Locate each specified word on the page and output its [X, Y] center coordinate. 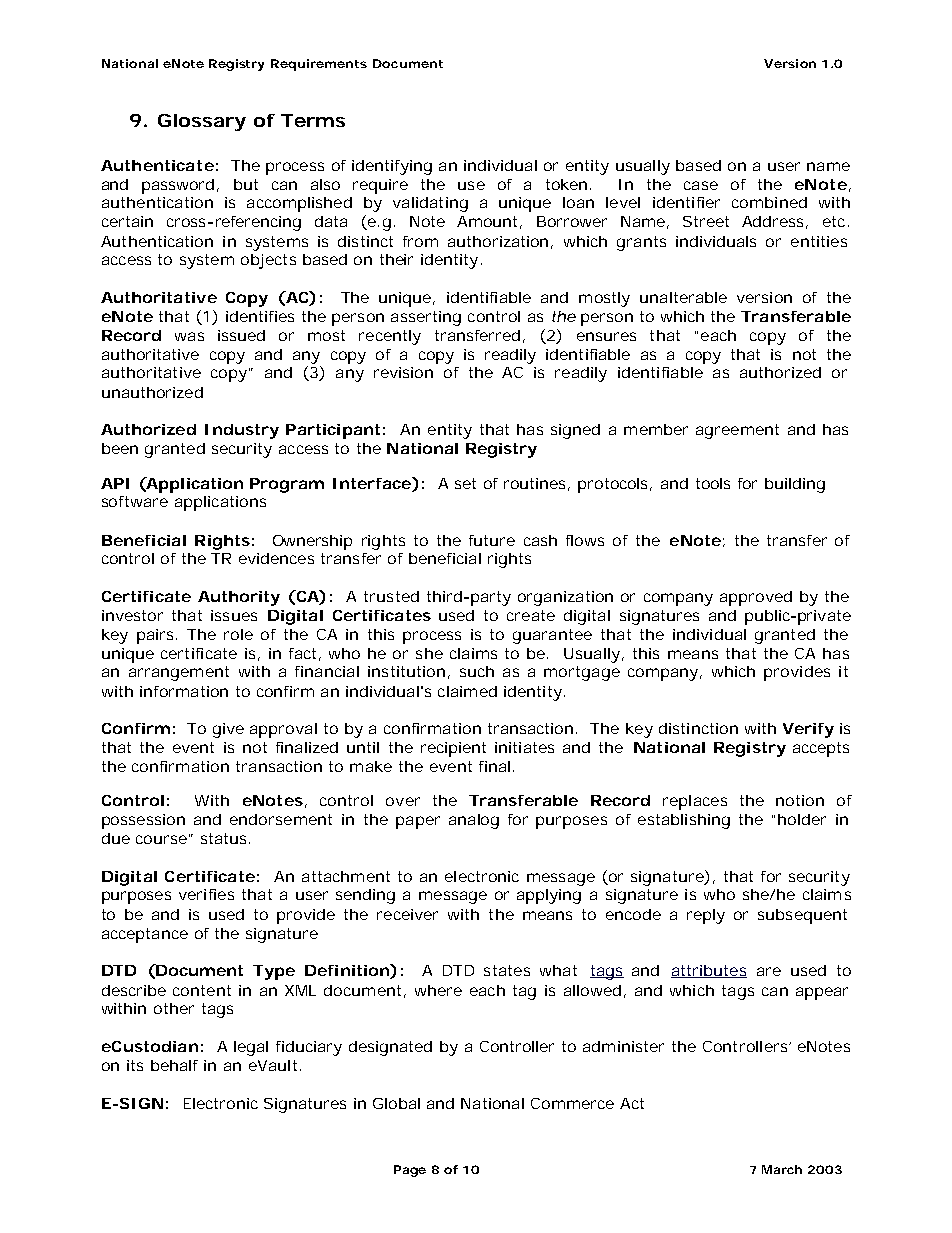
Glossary [202, 122]
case [701, 185]
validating [430, 204]
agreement [737, 431]
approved [756, 598]
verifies [206, 894]
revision [403, 372]
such [477, 671]
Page [410, 1171]
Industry [242, 431]
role [238, 634]
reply [706, 916]
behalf [174, 1065]
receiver [407, 914]
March [782, 1169]
